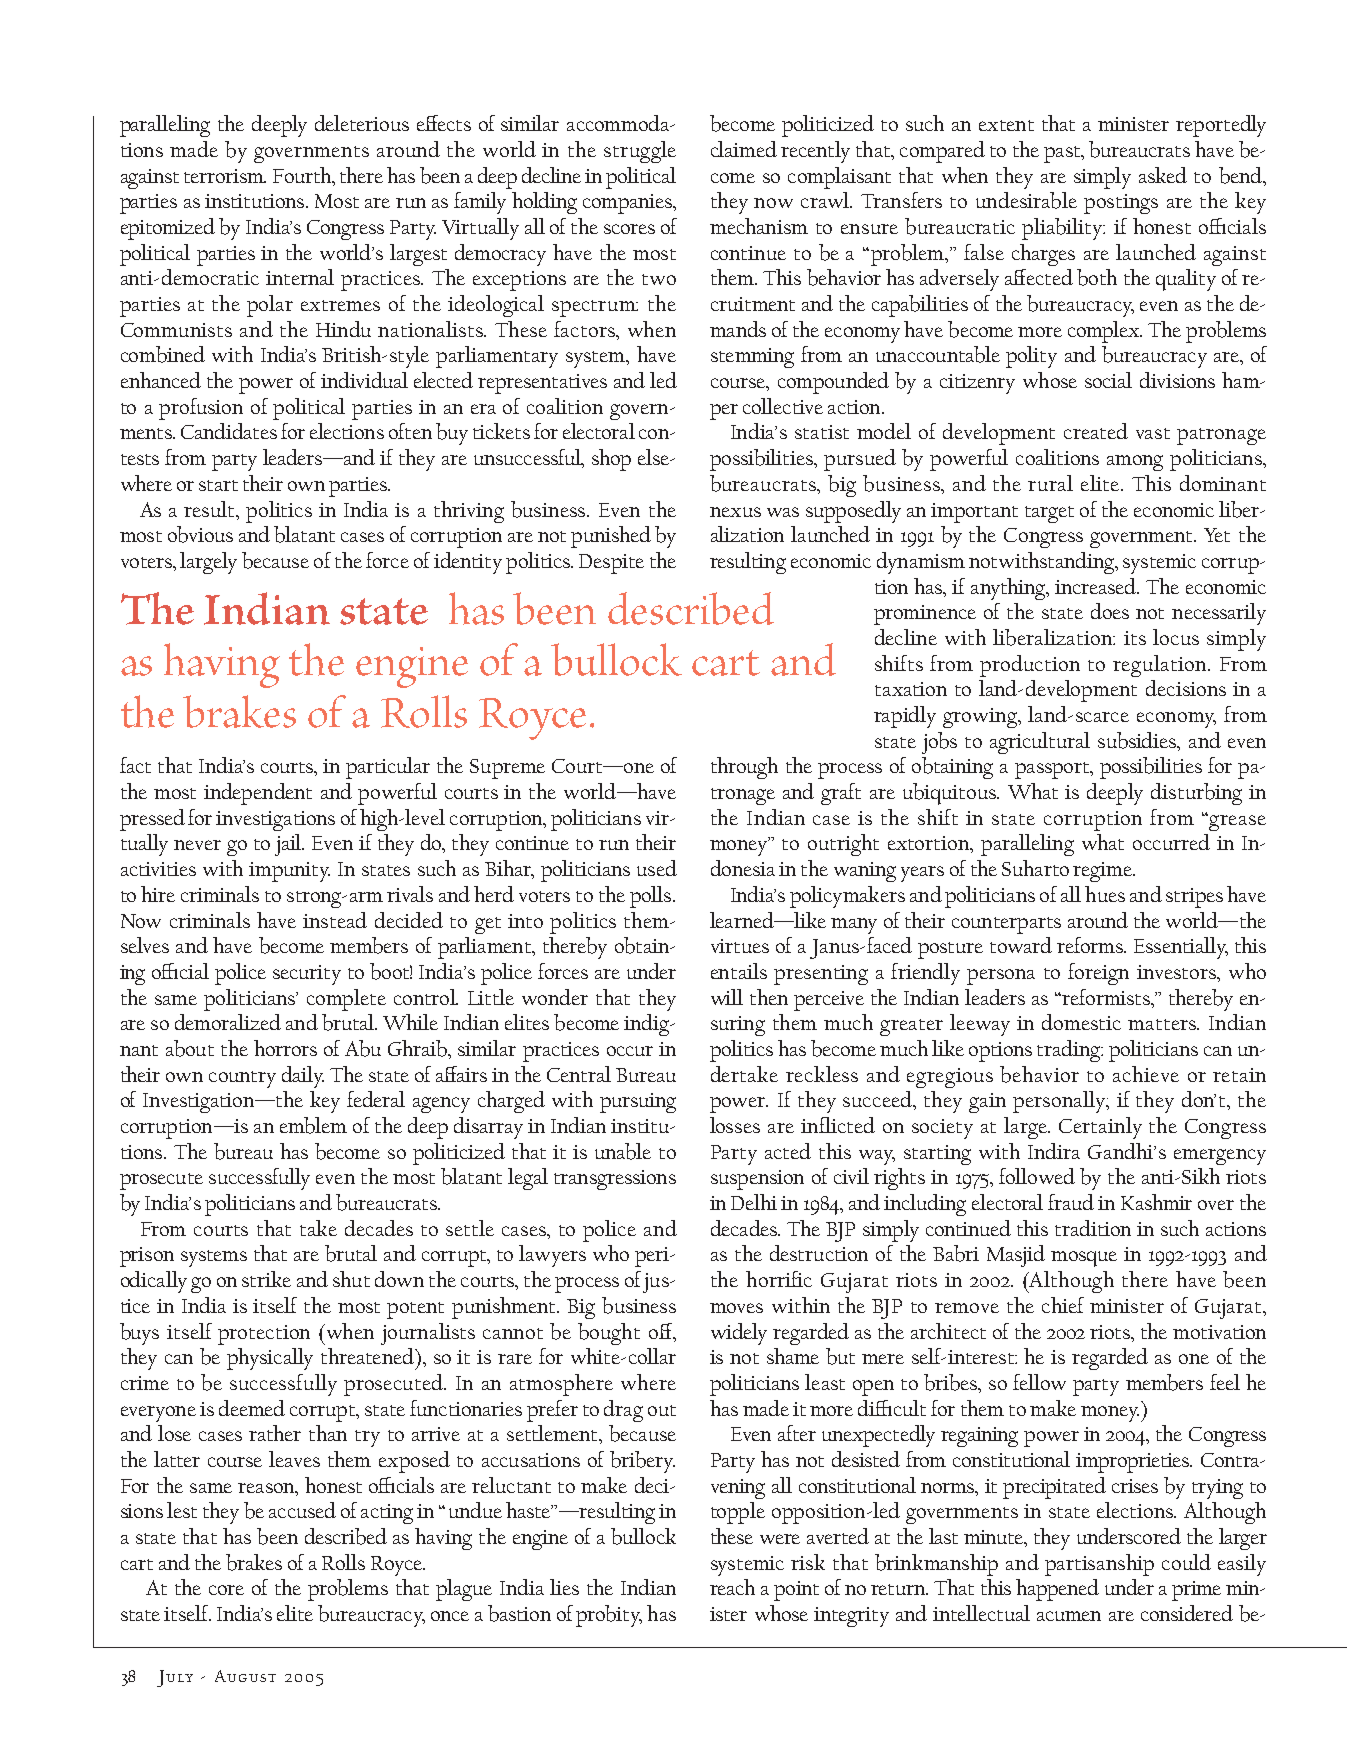  I want to click on August, so click(245, 1676).
